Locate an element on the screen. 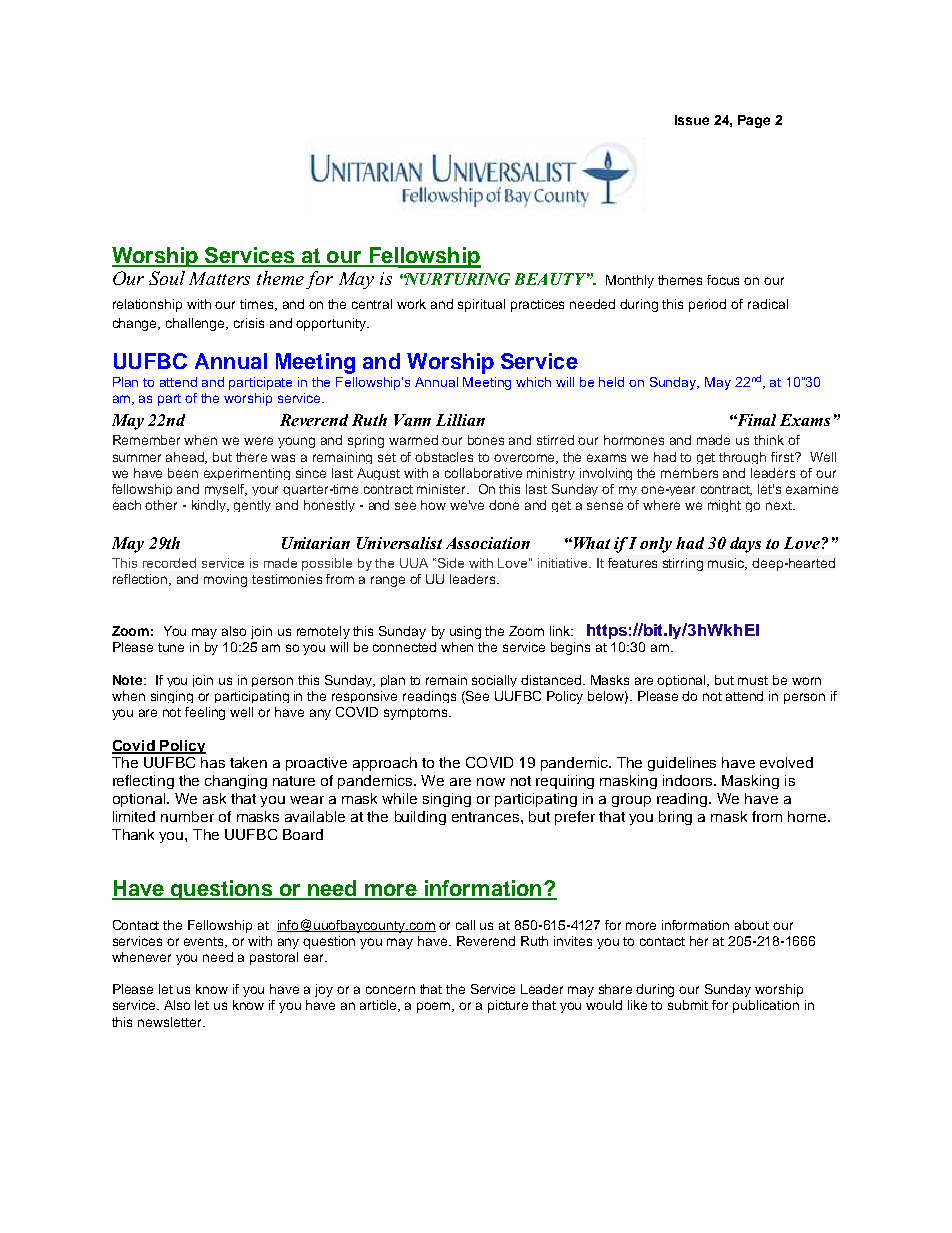 The image size is (952, 1233). Matters is located at coordinates (219, 278).
